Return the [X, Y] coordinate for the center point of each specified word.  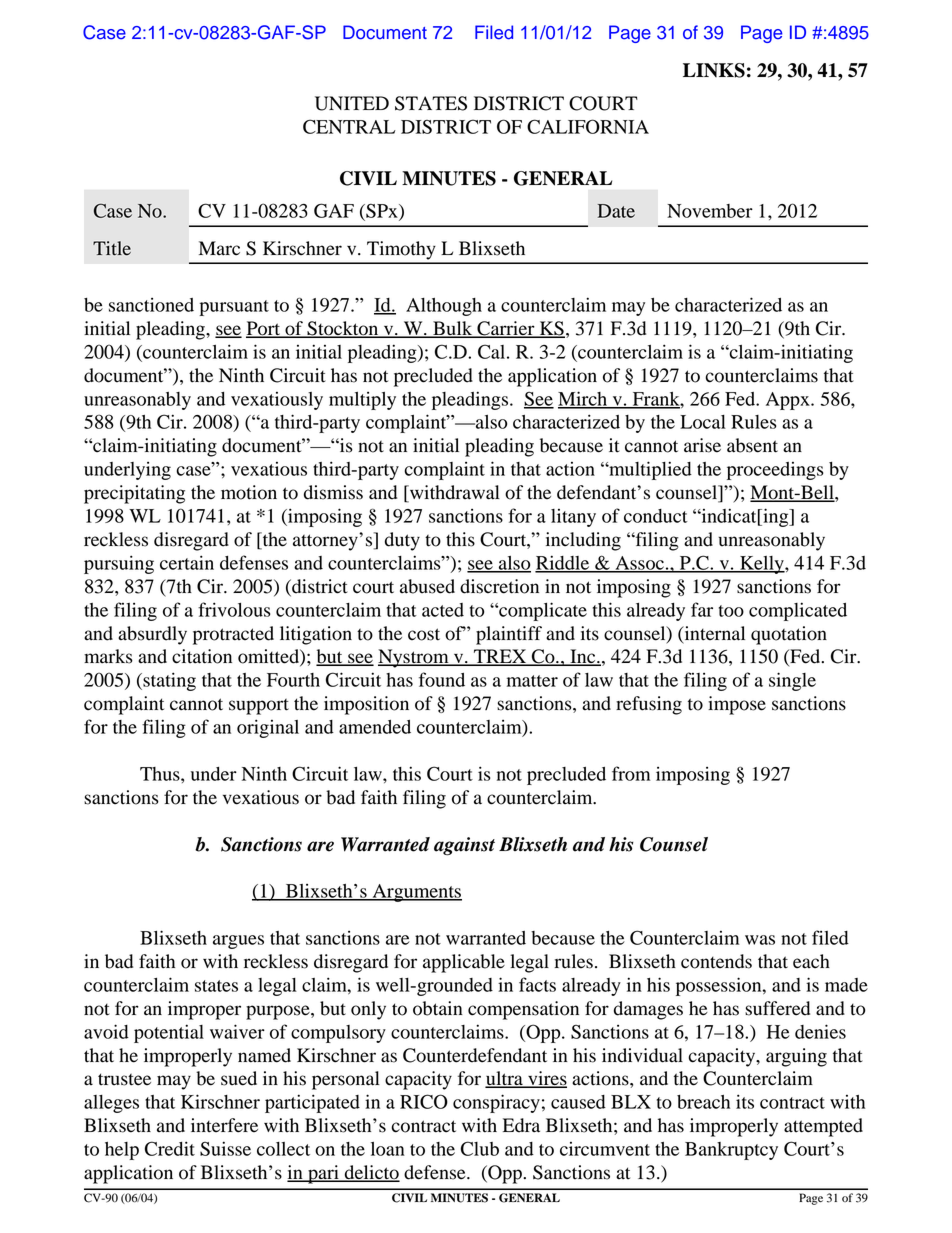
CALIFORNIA [588, 126]
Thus [161, 774]
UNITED [352, 103]
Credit [170, 1148]
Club [480, 1148]
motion [249, 492]
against [464, 846]
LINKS [714, 70]
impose [737, 705]
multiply [362, 401]
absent [752, 445]
